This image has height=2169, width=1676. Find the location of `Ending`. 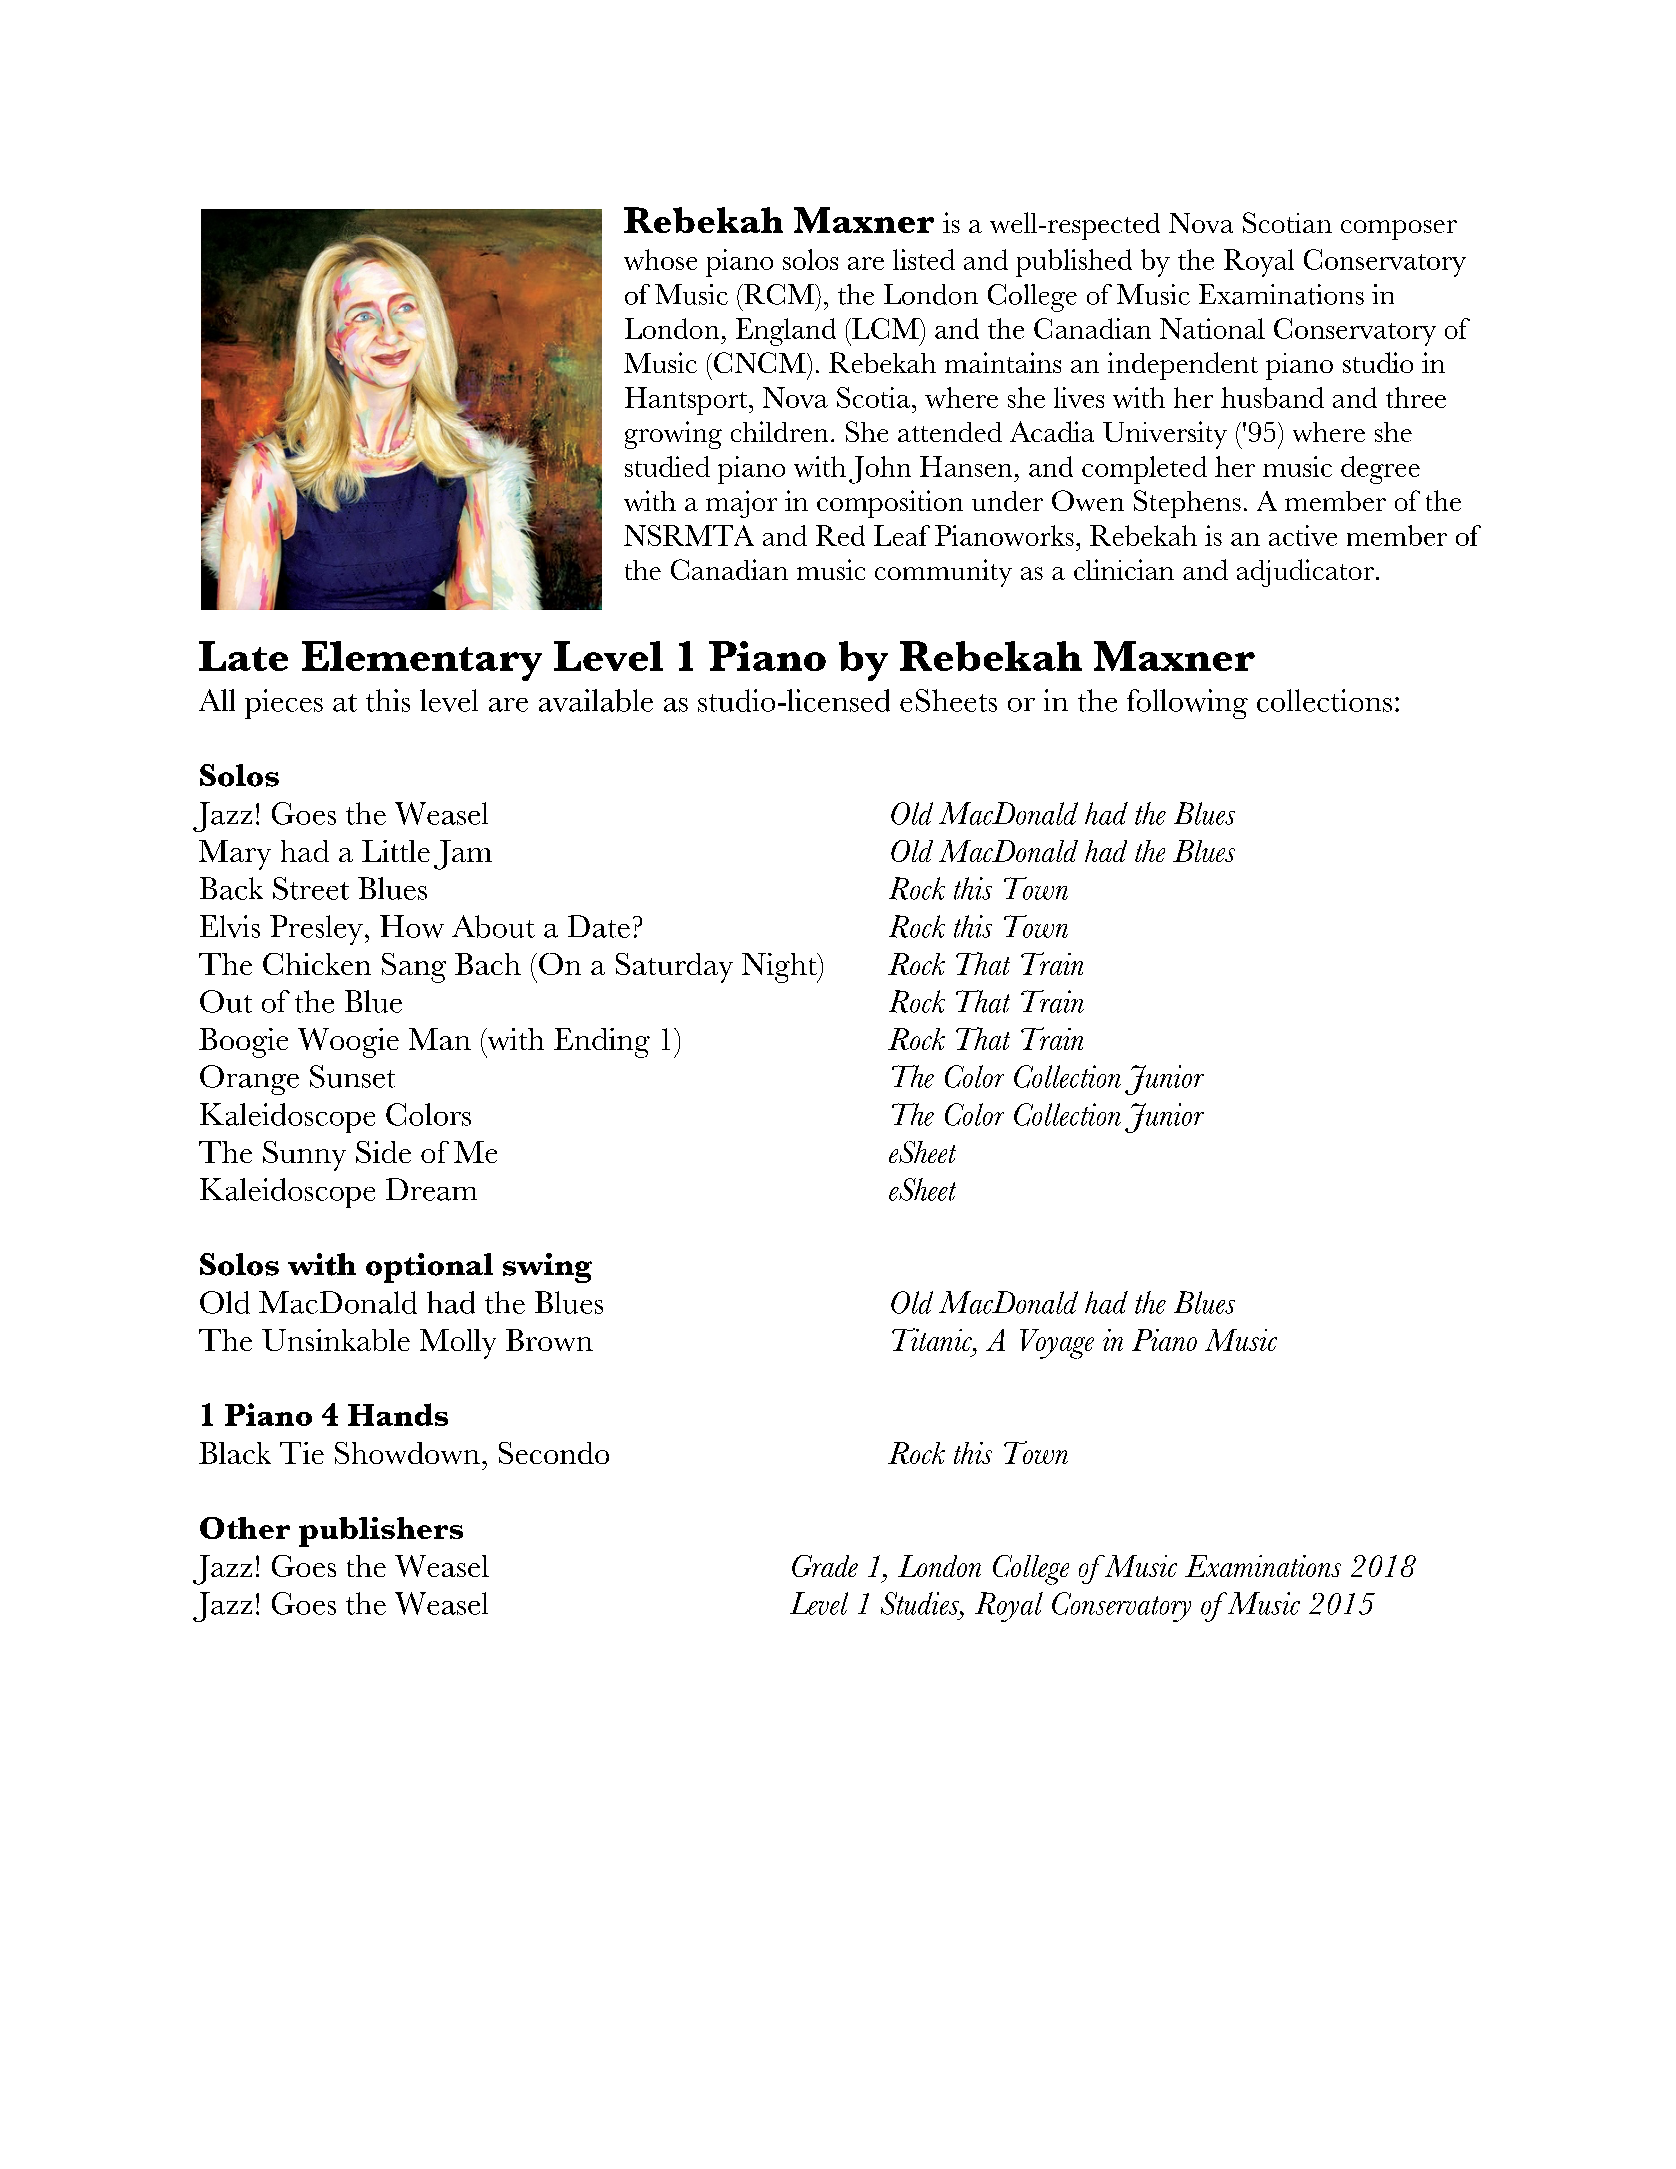

Ending is located at coordinates (602, 1043).
